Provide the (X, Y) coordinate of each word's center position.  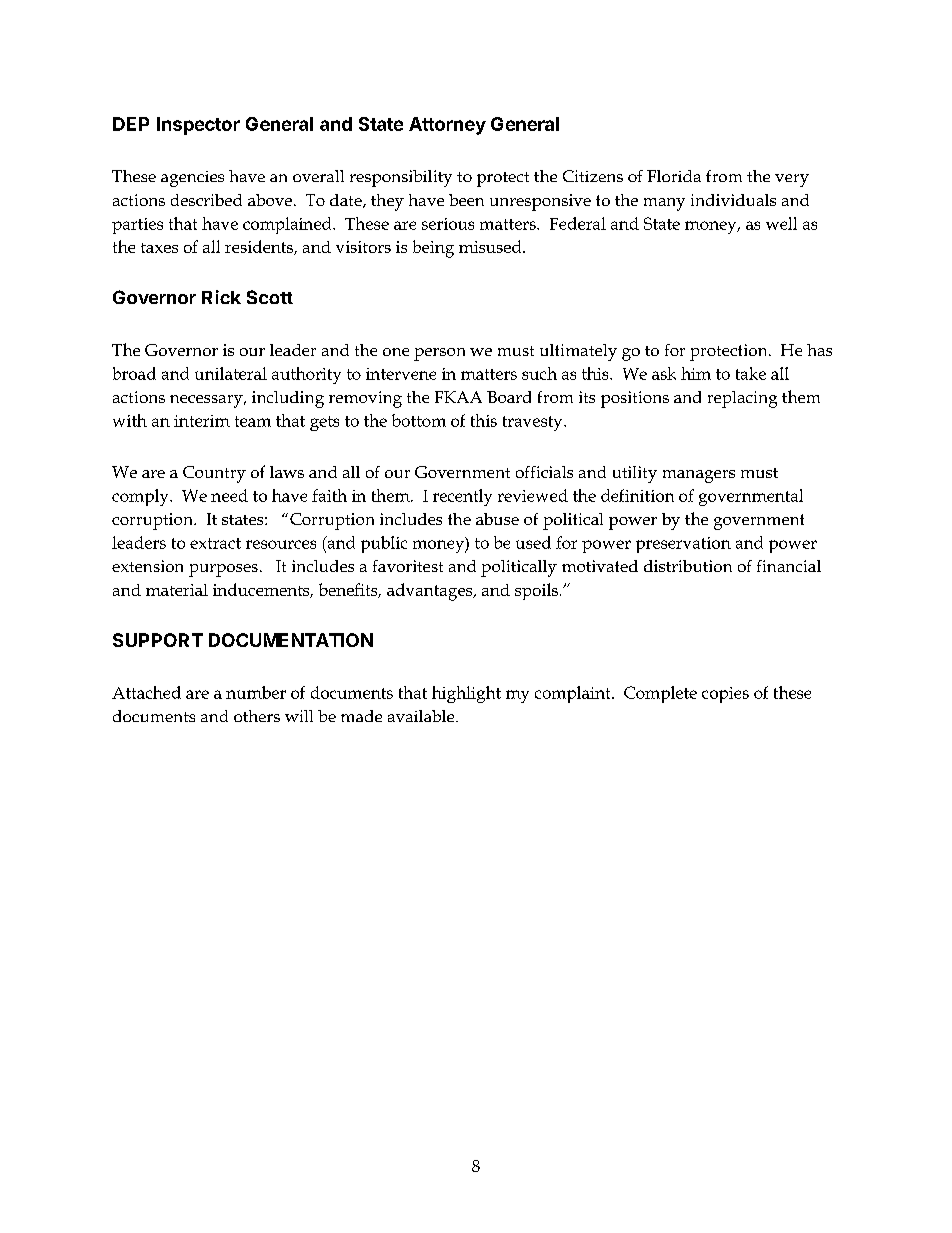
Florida (674, 176)
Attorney (447, 126)
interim (202, 421)
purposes (223, 570)
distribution (688, 566)
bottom (419, 420)
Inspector (198, 126)
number (256, 692)
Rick (221, 297)
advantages (431, 592)
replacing (742, 399)
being (433, 249)
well (781, 223)
